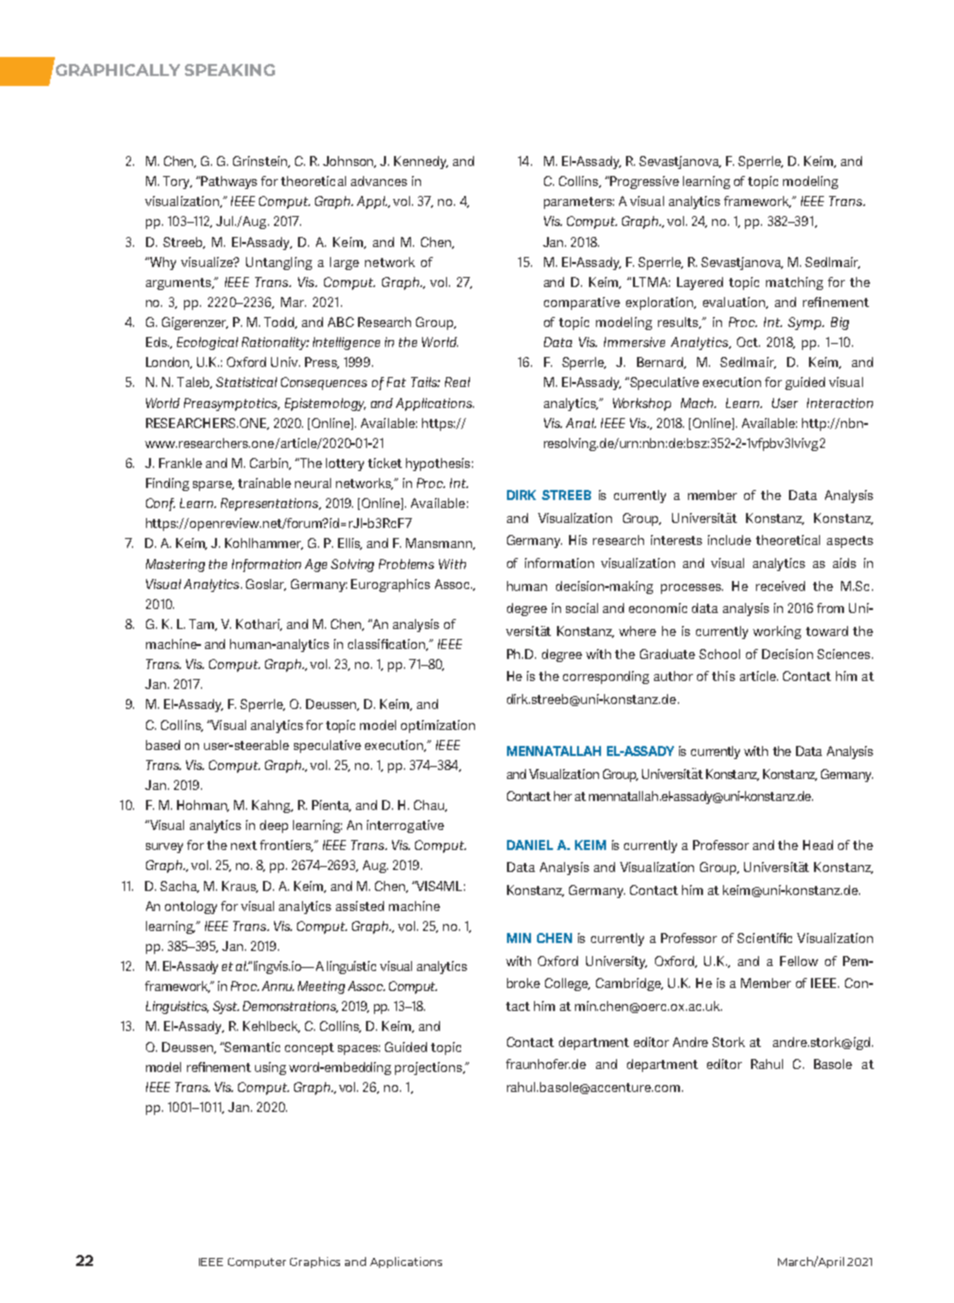 This page has height=1303, width=954. I want to click on Untangling, so click(279, 263).
